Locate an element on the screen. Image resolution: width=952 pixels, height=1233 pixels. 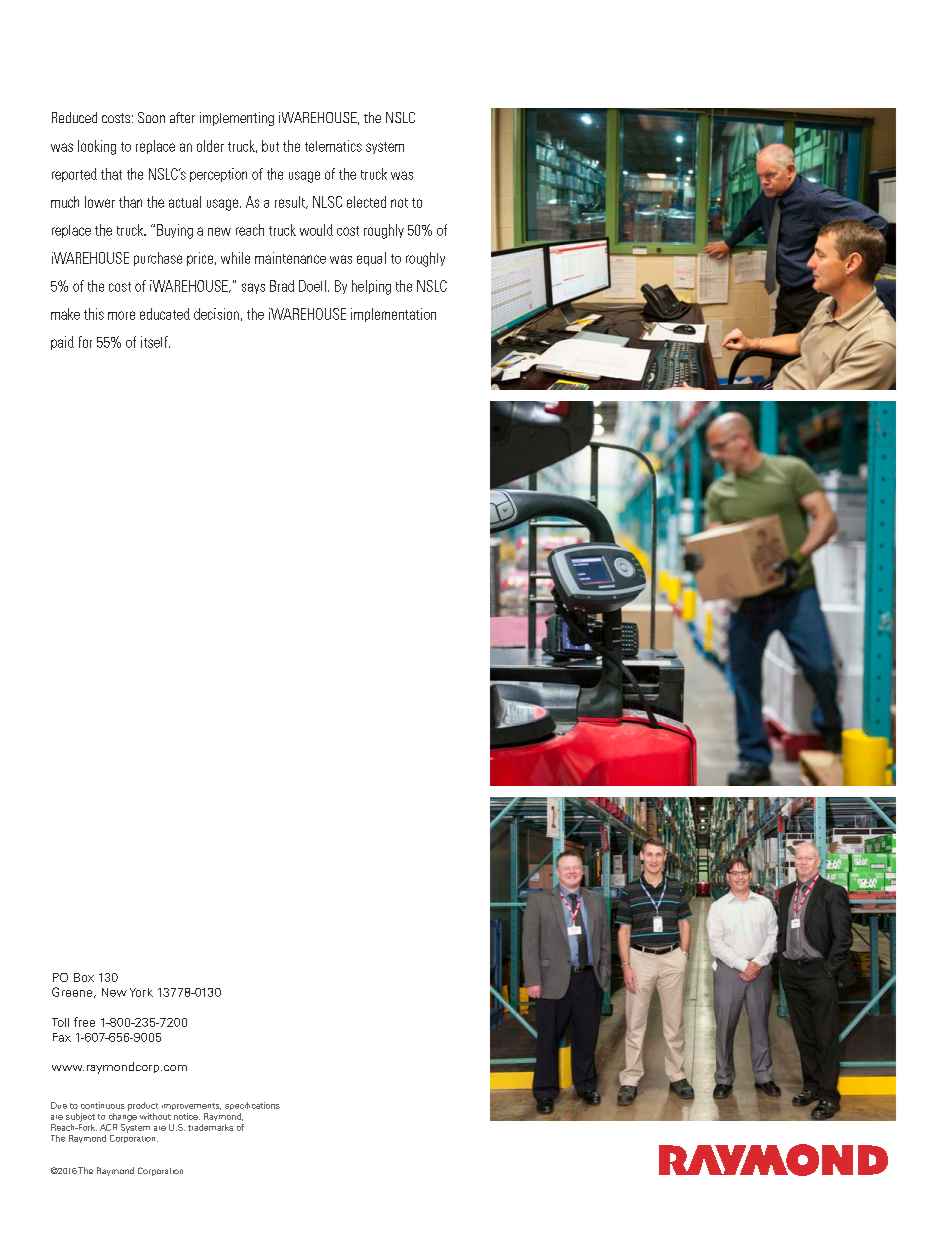
specifications is located at coordinates (252, 1106).
